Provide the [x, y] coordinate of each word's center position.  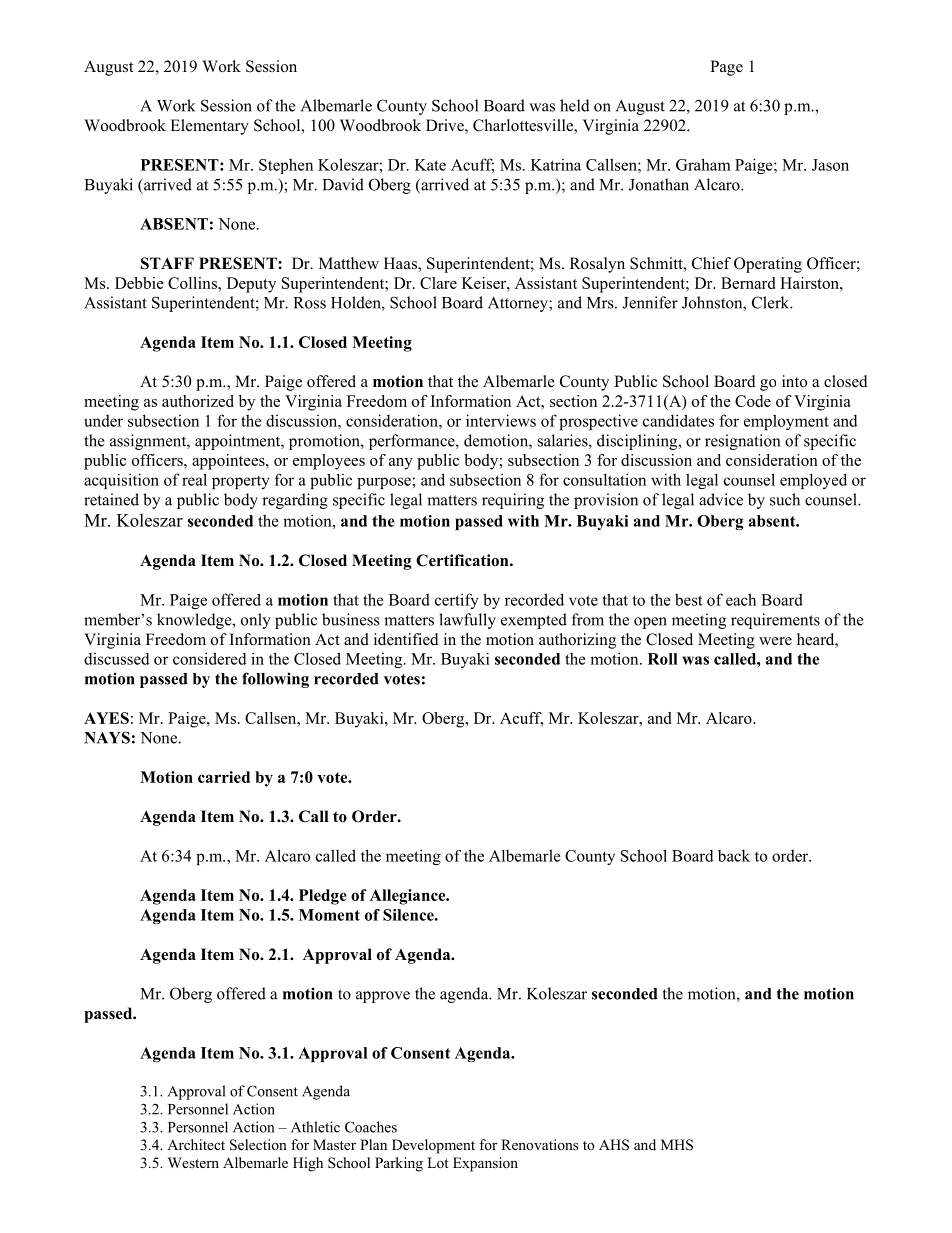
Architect [196, 1144]
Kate [430, 165]
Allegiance [409, 897]
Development [433, 1146]
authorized [198, 401]
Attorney [519, 304]
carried [224, 777]
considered [210, 658]
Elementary [209, 127]
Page [726, 68]
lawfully [467, 621]
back [734, 855]
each [741, 599]
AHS [614, 1145]
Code [753, 401]
